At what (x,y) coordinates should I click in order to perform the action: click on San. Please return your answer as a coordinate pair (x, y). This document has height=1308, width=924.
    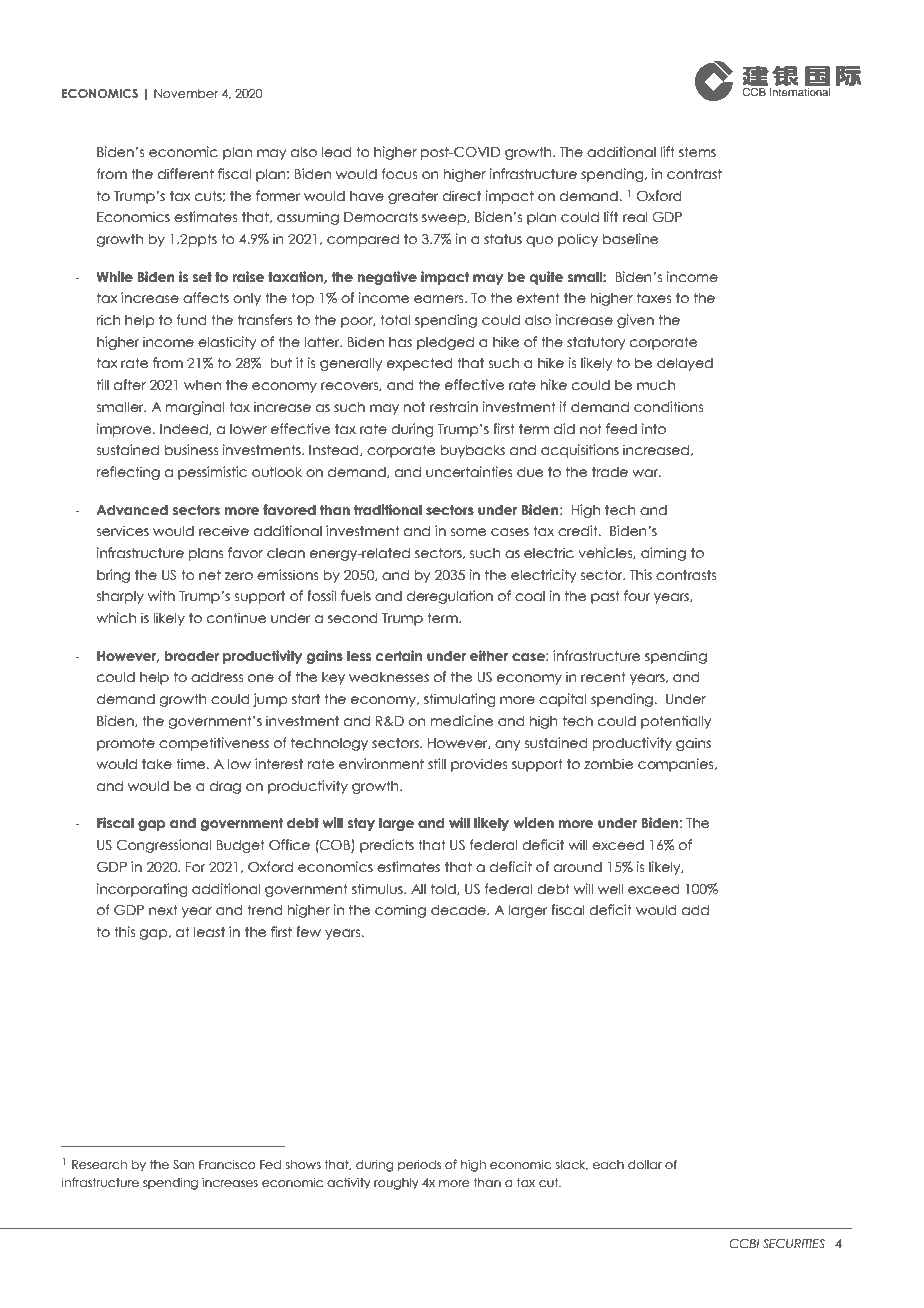
    Looking at the image, I should click on (184, 1164).
